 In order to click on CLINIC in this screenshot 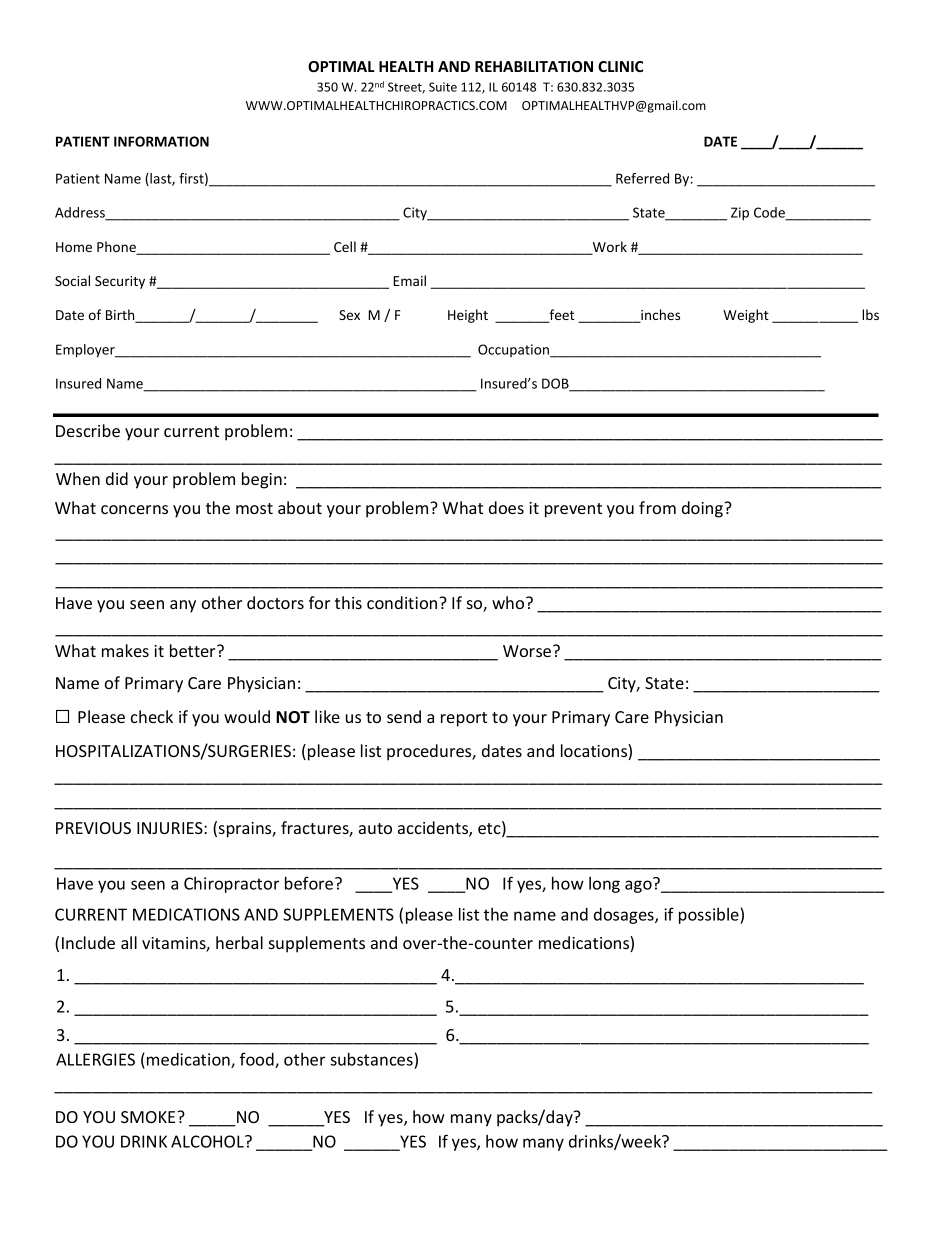, I will do `click(620, 66)`.
